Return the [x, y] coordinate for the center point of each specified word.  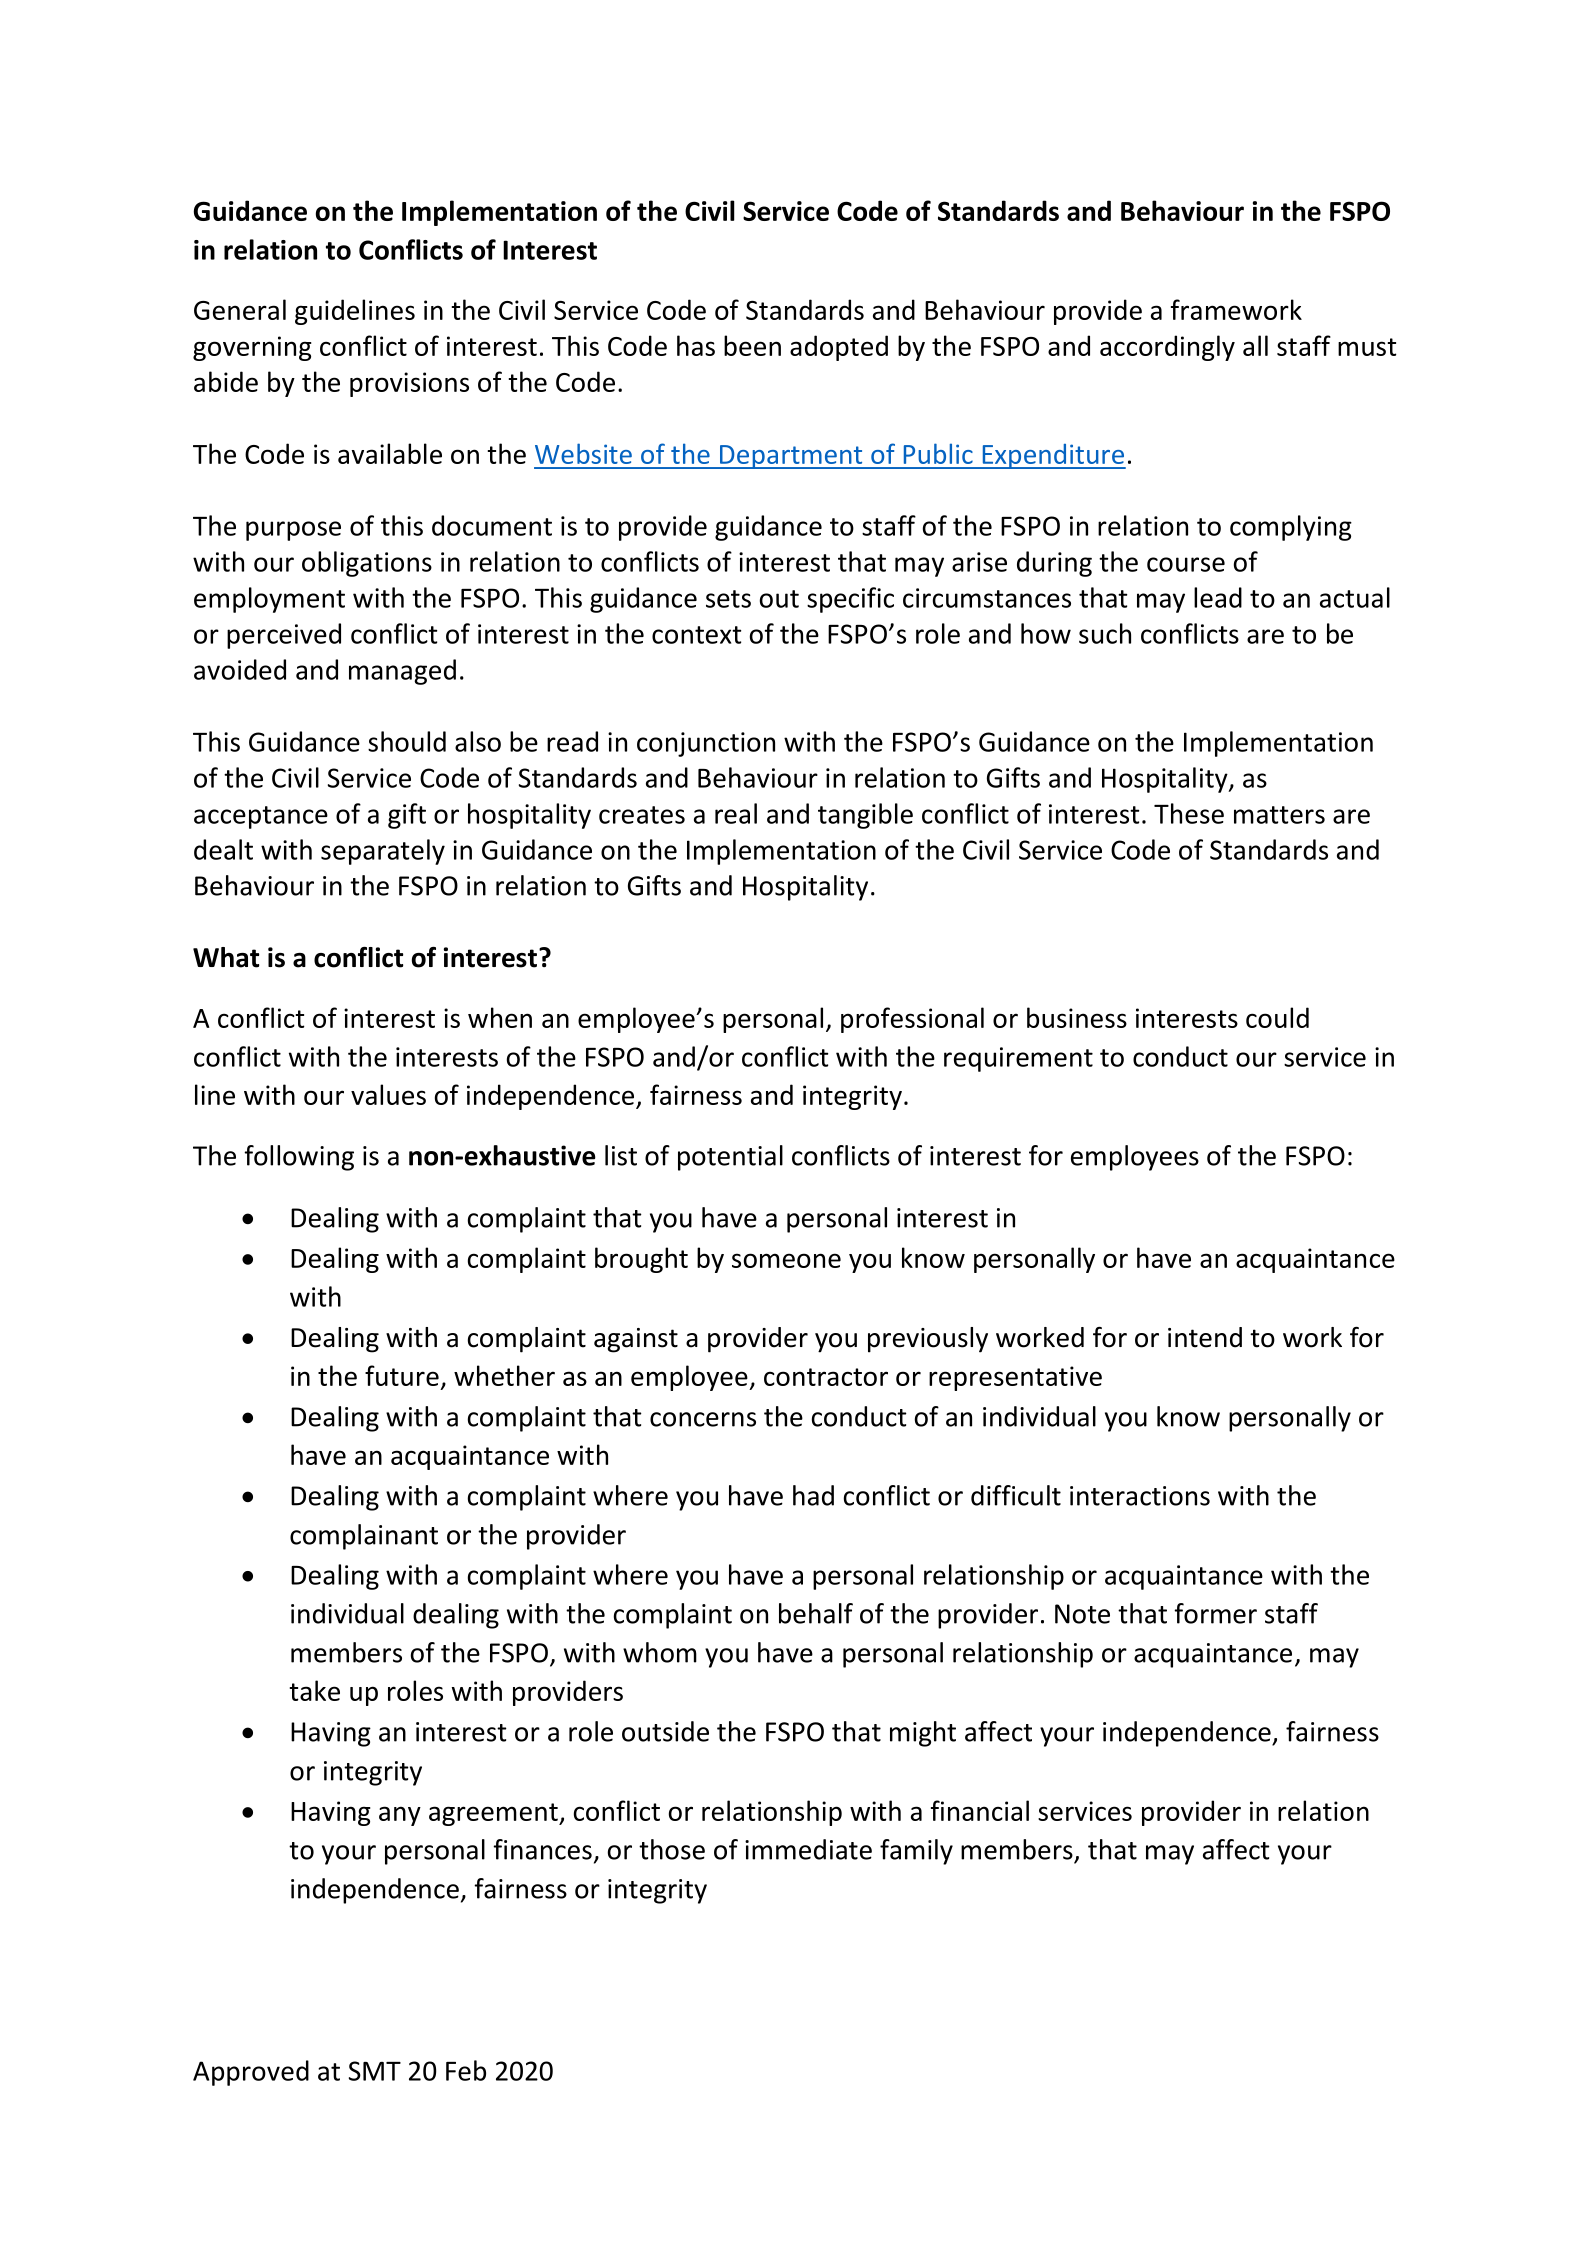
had [813, 1495]
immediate [808, 1849]
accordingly [1167, 348]
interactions [1140, 1496]
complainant [364, 1537]
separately [383, 852]
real [736, 813]
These [1189, 813]
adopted [839, 348]
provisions [409, 384]
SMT [375, 2071]
